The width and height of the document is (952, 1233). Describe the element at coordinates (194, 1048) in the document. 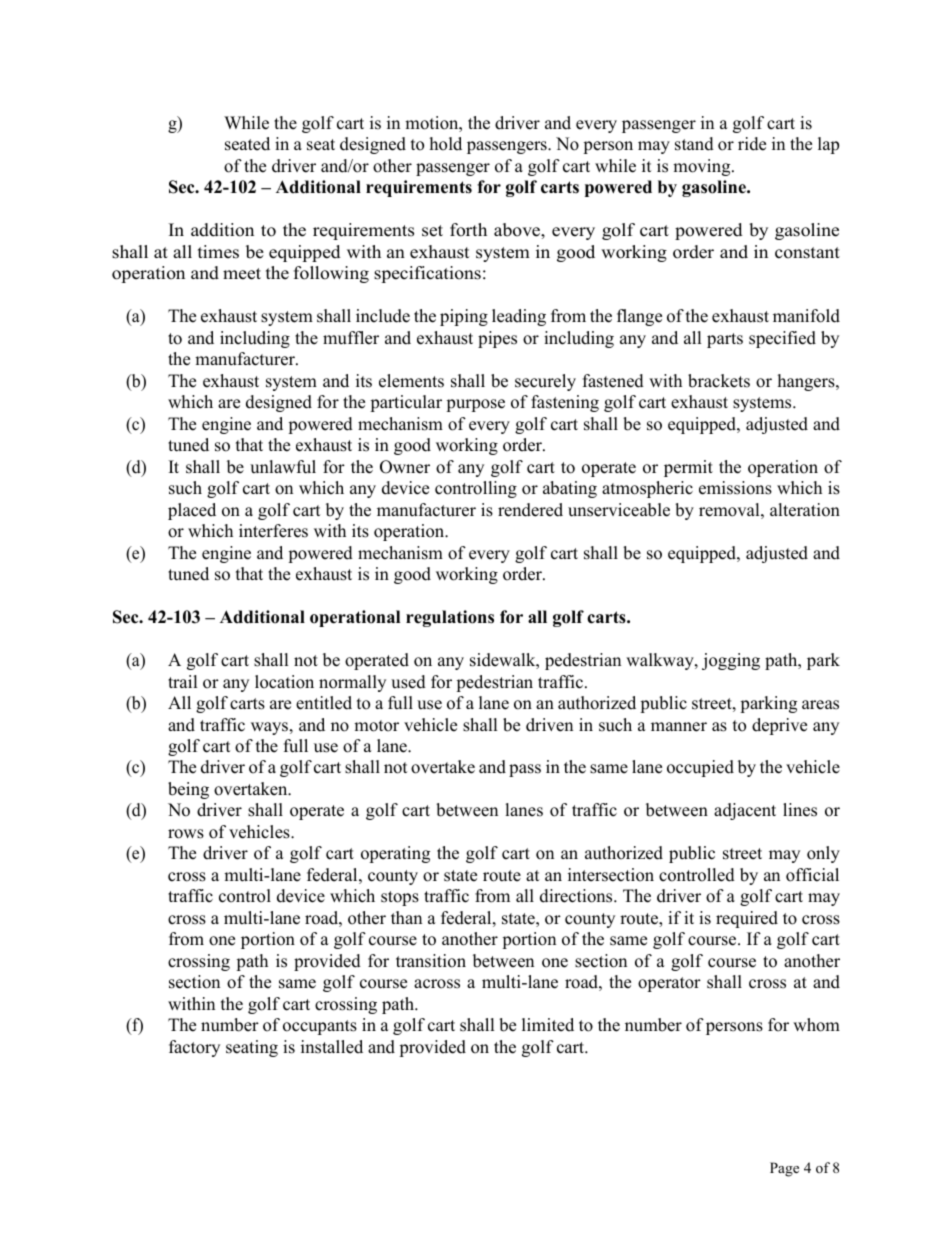

I see `factory` at that location.
